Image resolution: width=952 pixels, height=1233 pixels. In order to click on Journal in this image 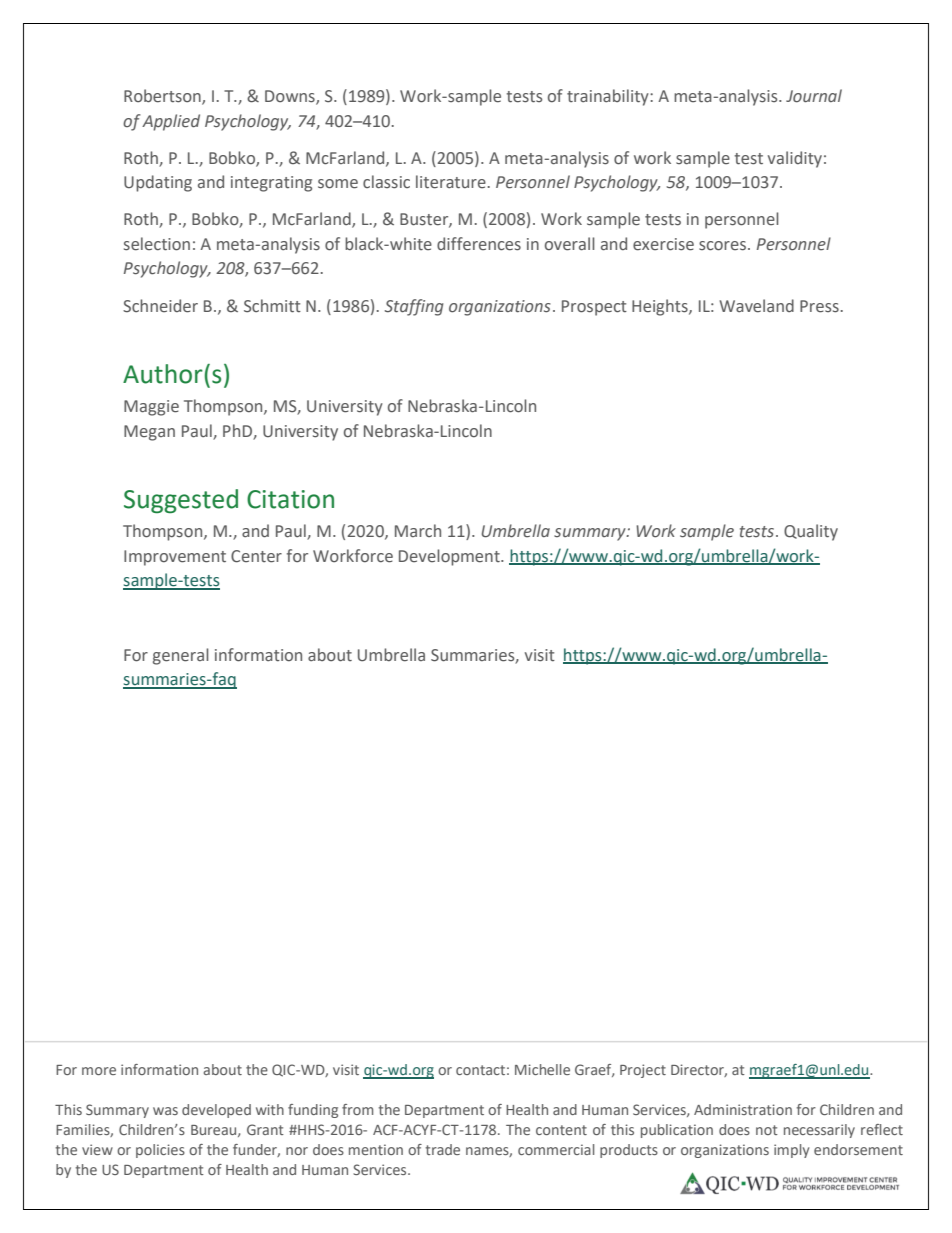, I will do `click(814, 96)`.
